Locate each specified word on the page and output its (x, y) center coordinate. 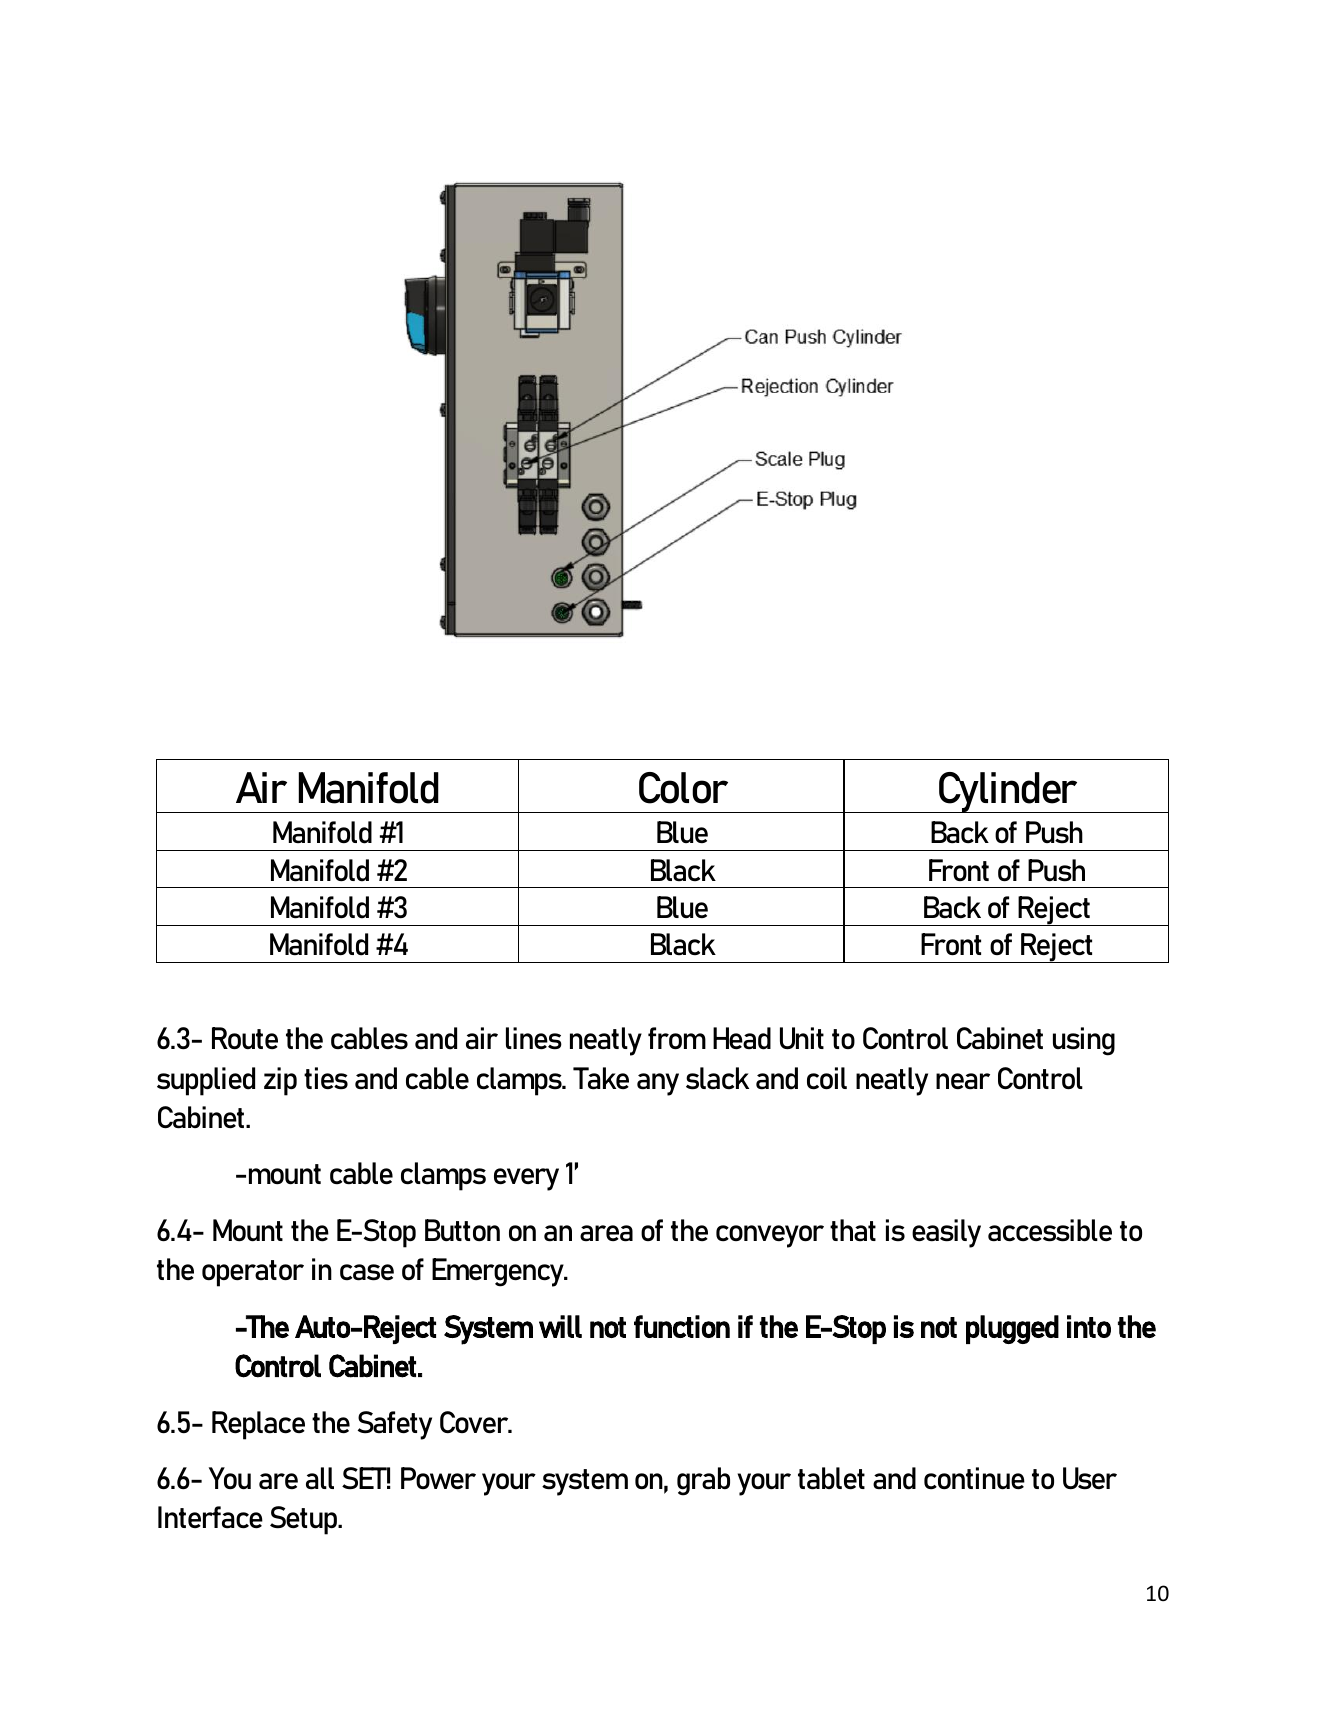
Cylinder (1009, 792)
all (320, 1478)
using (1084, 1041)
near (963, 1081)
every (526, 1179)
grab (703, 1481)
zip (280, 1081)
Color (683, 788)
